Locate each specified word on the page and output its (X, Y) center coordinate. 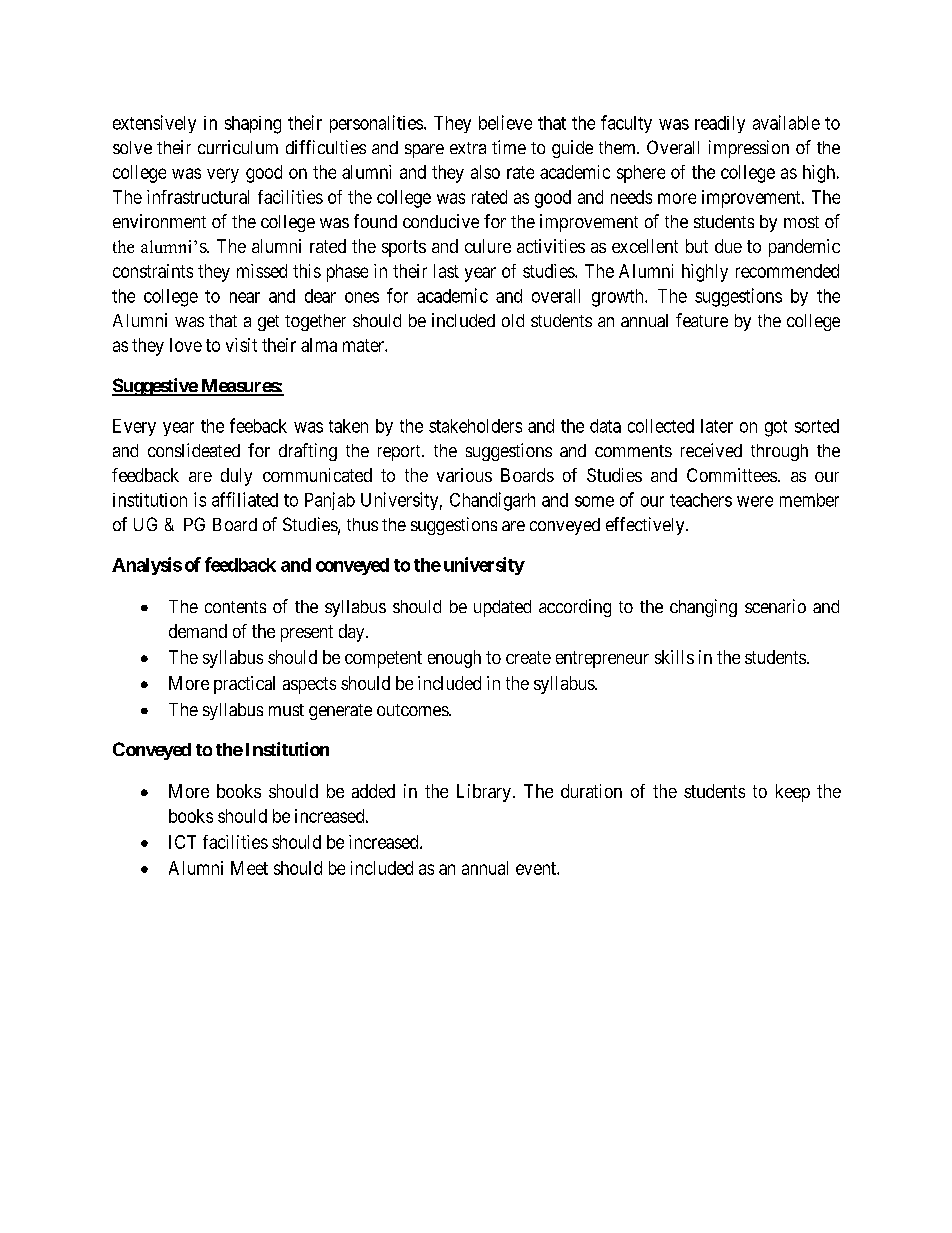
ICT (182, 842)
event (537, 868)
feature (702, 320)
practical (244, 685)
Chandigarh (492, 501)
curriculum (238, 147)
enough (454, 659)
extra (468, 148)
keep (793, 793)
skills (674, 657)
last (446, 271)
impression (749, 149)
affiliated (245, 499)
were (755, 501)
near (245, 297)
